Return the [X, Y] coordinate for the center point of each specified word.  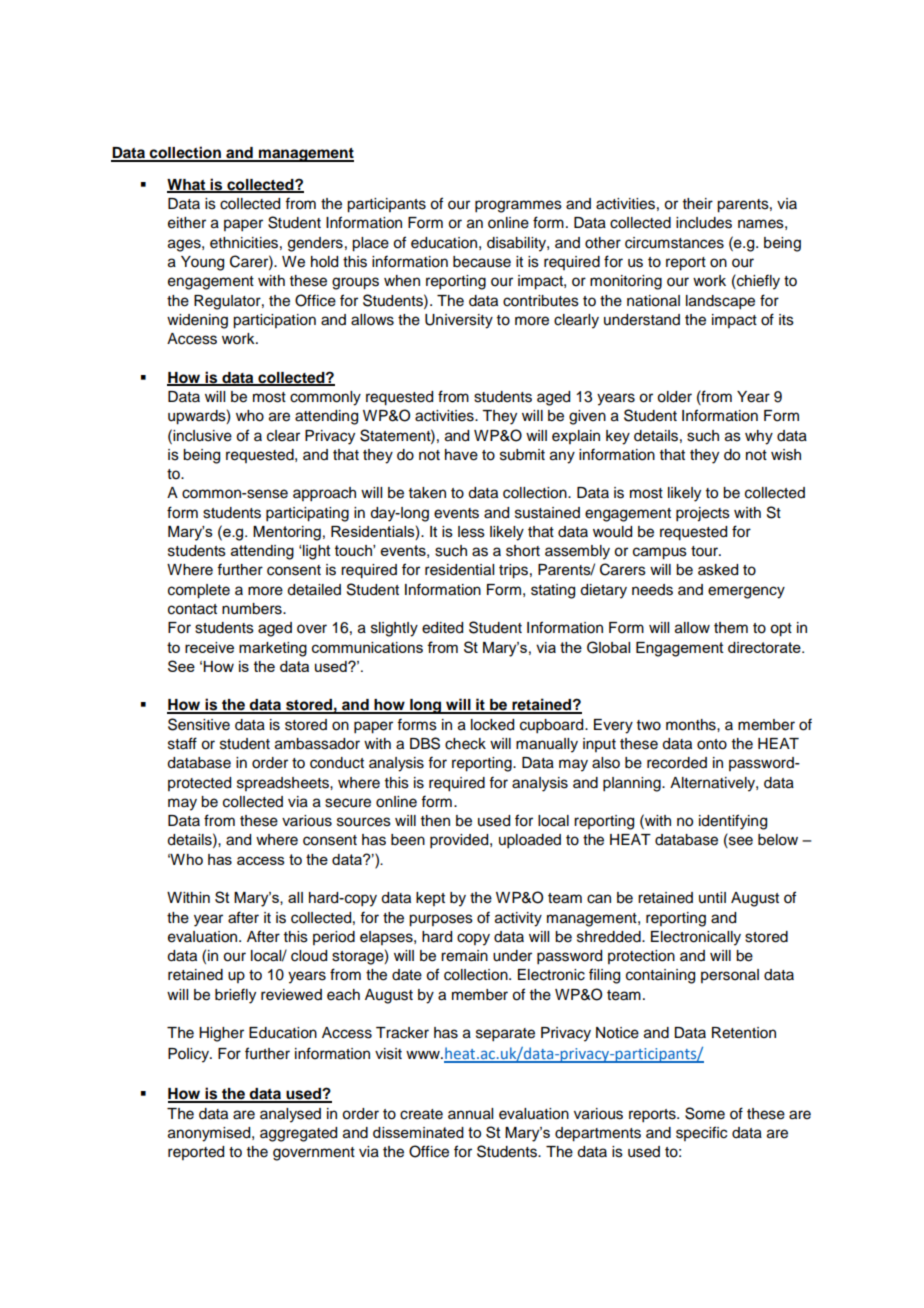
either [187, 223]
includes [704, 223]
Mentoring [287, 533]
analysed [290, 1115]
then [435, 821]
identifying [733, 822]
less [471, 532]
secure [348, 803]
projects [703, 514]
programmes [518, 206]
